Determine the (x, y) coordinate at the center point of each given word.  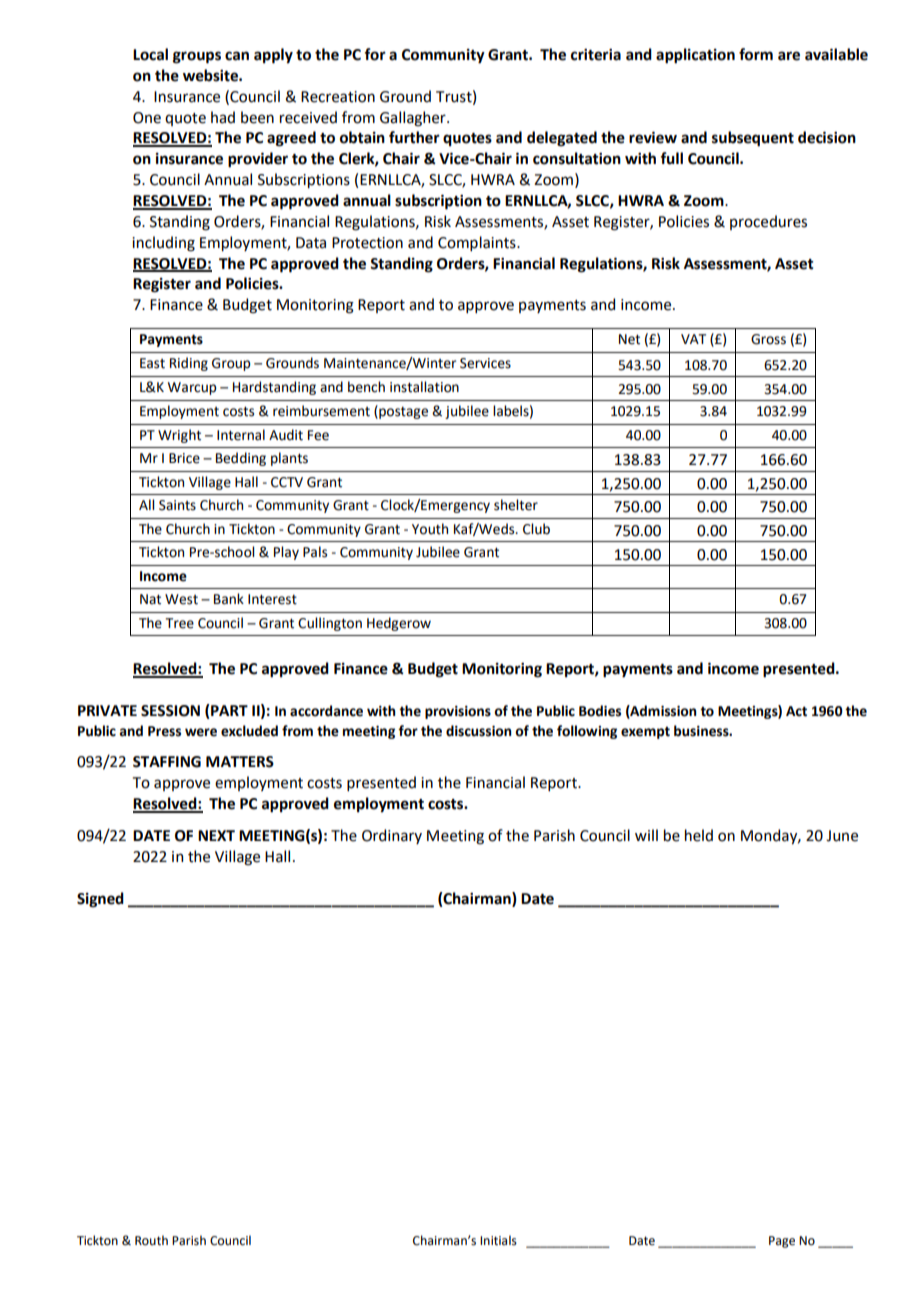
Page (782, 1242)
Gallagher (414, 119)
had (223, 117)
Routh (151, 1240)
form (756, 54)
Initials (498, 1240)
